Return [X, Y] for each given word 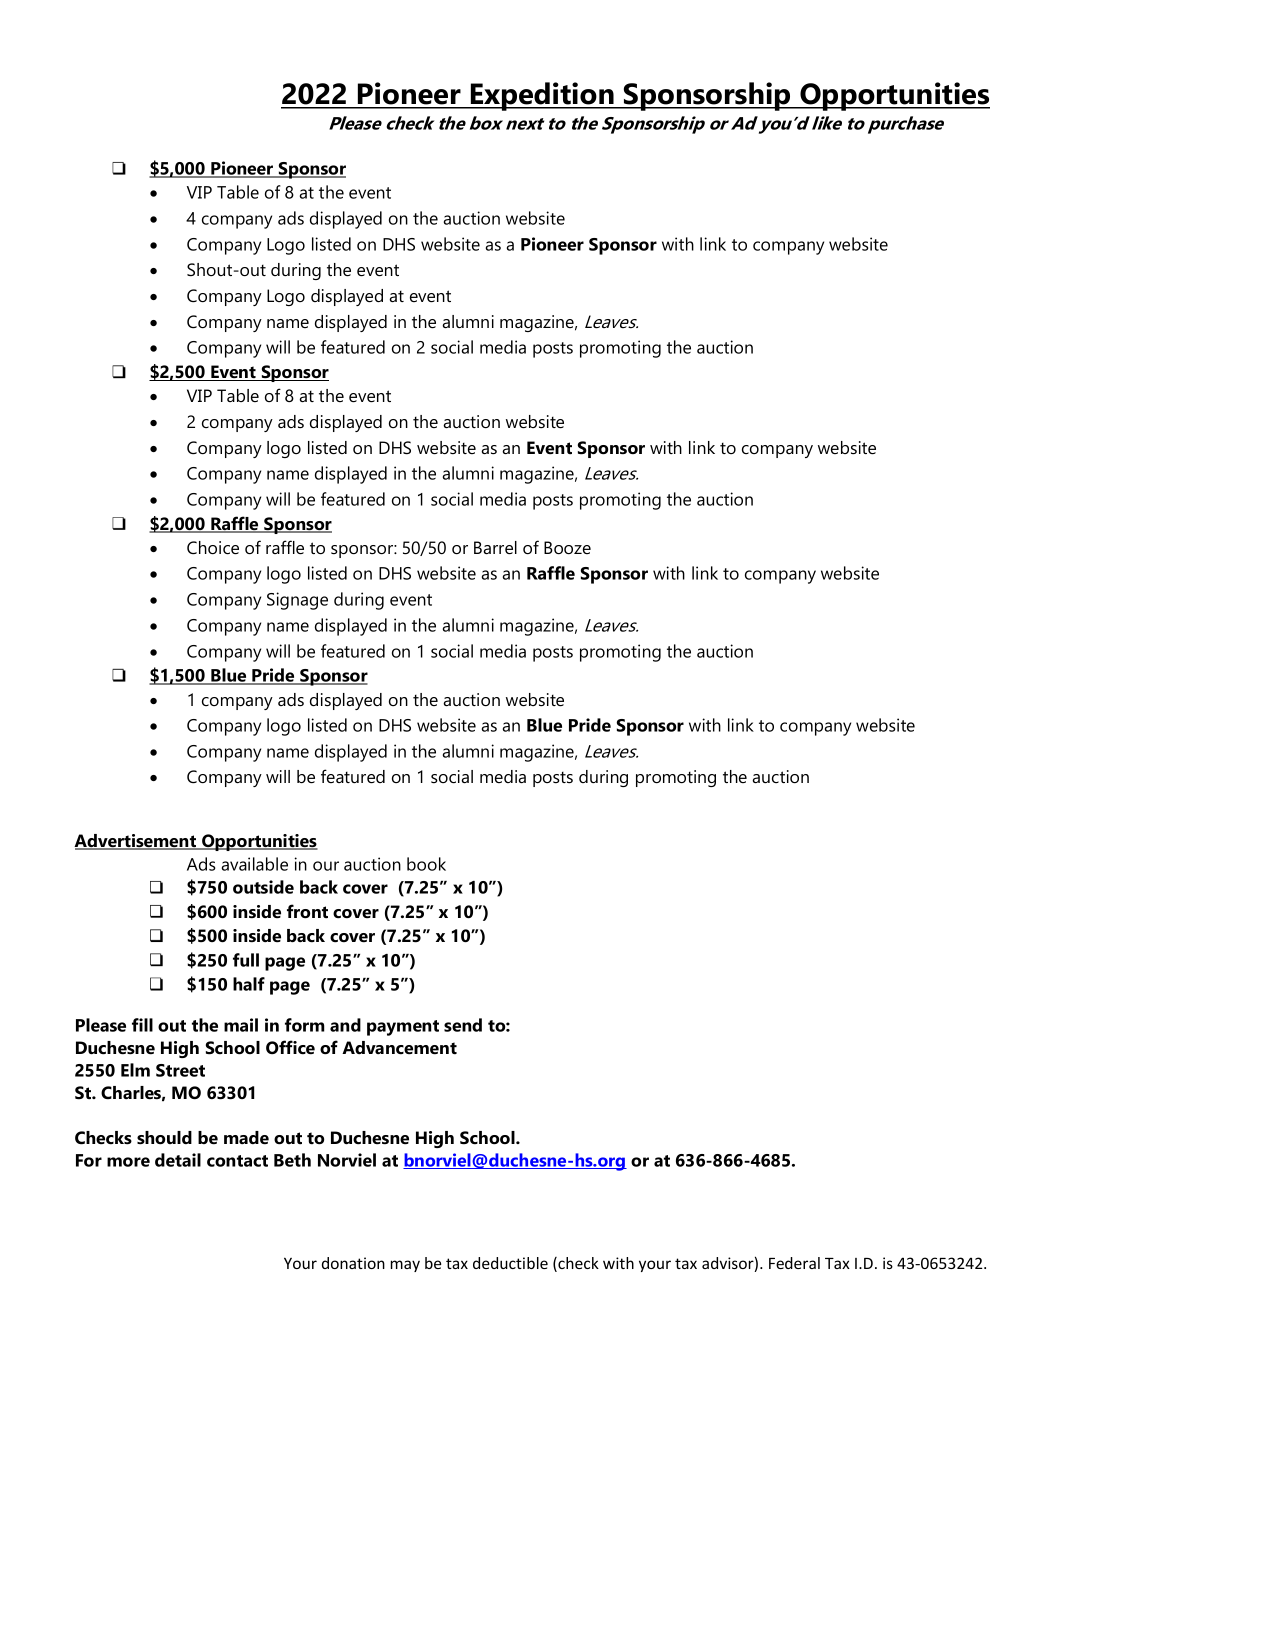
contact [237, 1161]
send [463, 1025]
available [255, 864]
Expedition [542, 96]
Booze [567, 547]
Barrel [495, 547]
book [426, 864]
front [307, 911]
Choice [213, 547]
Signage [297, 601]
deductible [510, 1263]
